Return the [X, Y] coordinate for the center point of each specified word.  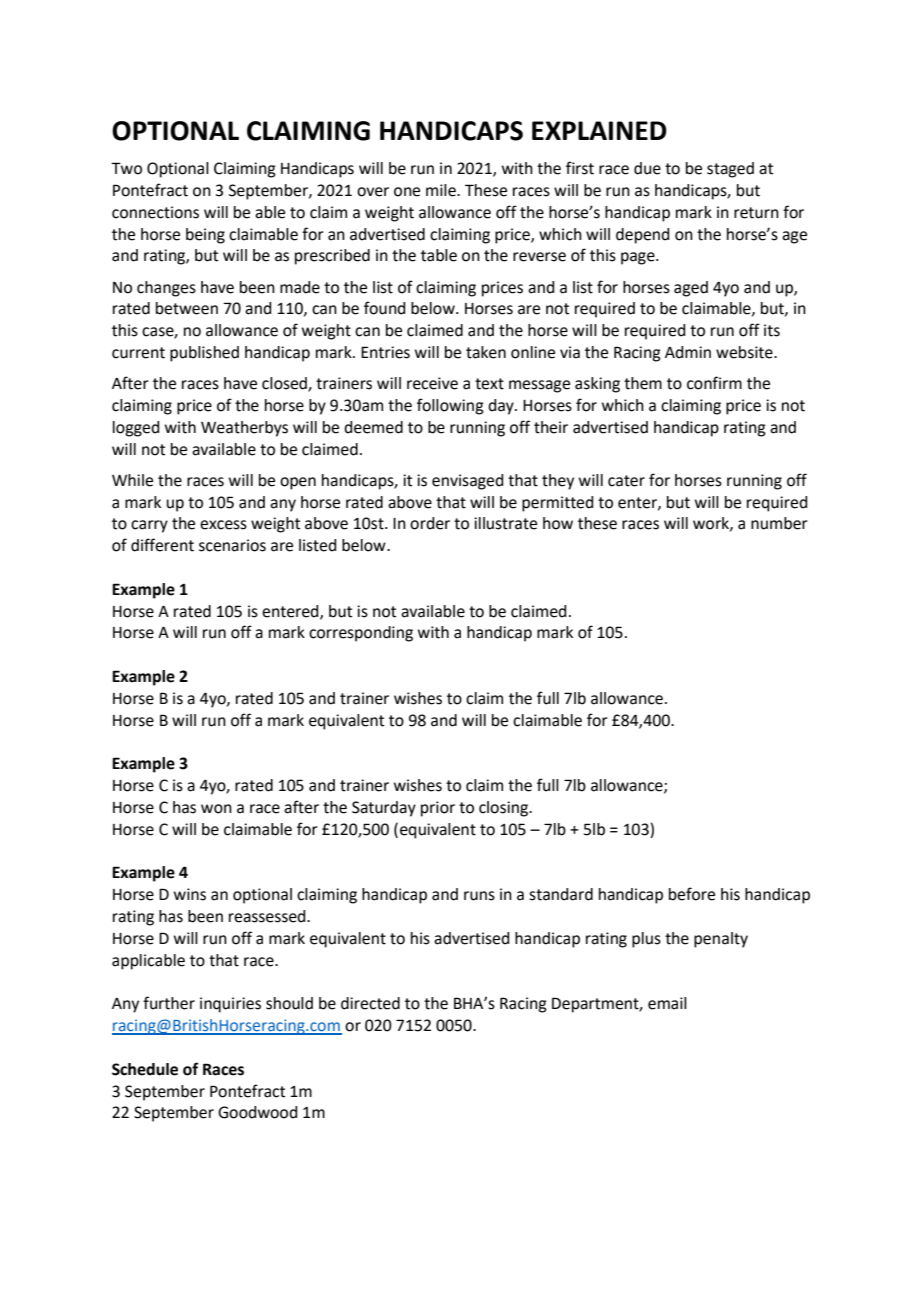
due [647, 168]
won [216, 809]
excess [223, 525]
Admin [688, 352]
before [692, 894]
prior [438, 809]
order [430, 523]
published [204, 354]
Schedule [145, 1069]
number [779, 523]
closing [505, 809]
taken [486, 352]
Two [126, 168]
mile [442, 190]
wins [190, 894]
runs [479, 896]
